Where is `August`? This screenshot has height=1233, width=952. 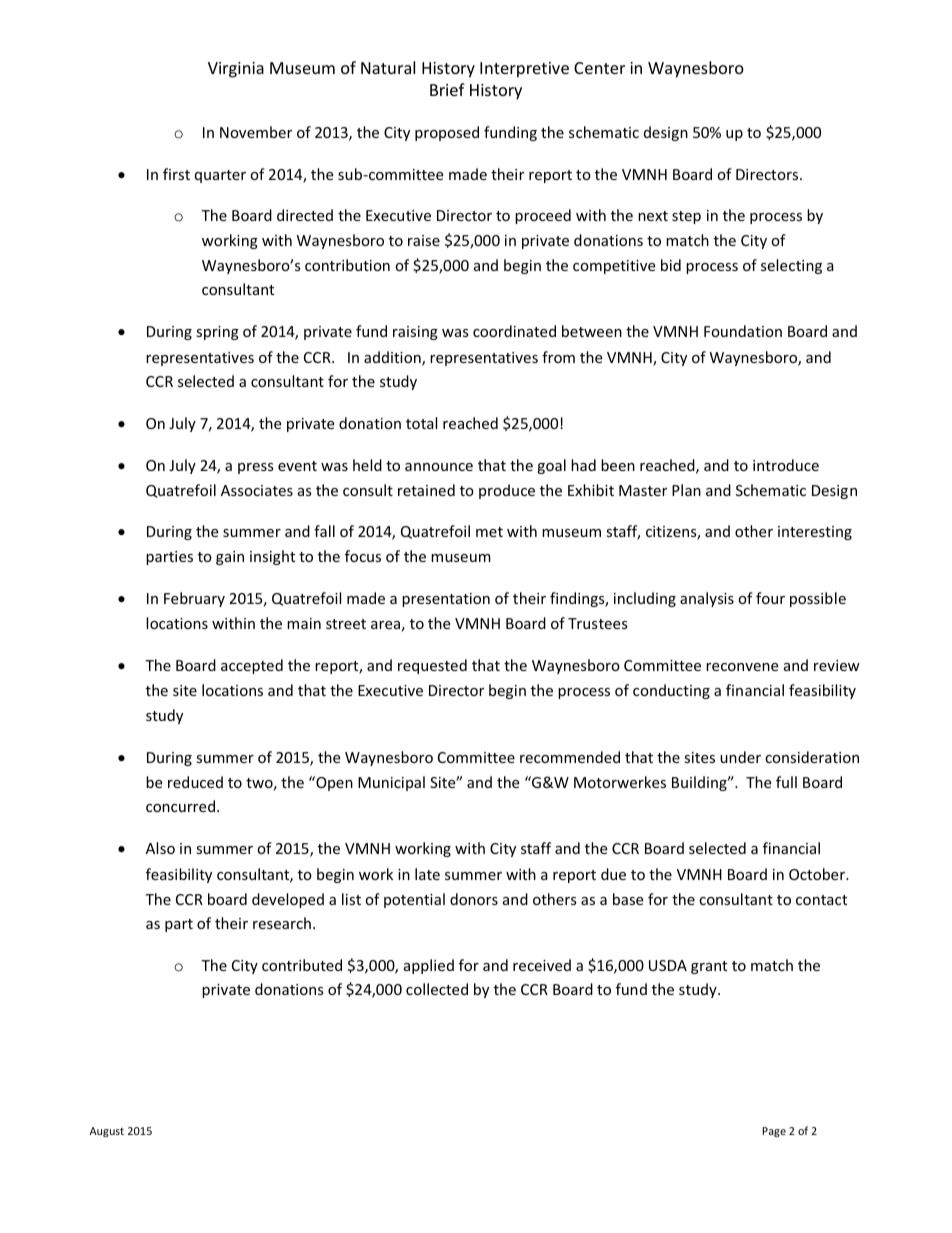 August is located at coordinates (107, 1132).
